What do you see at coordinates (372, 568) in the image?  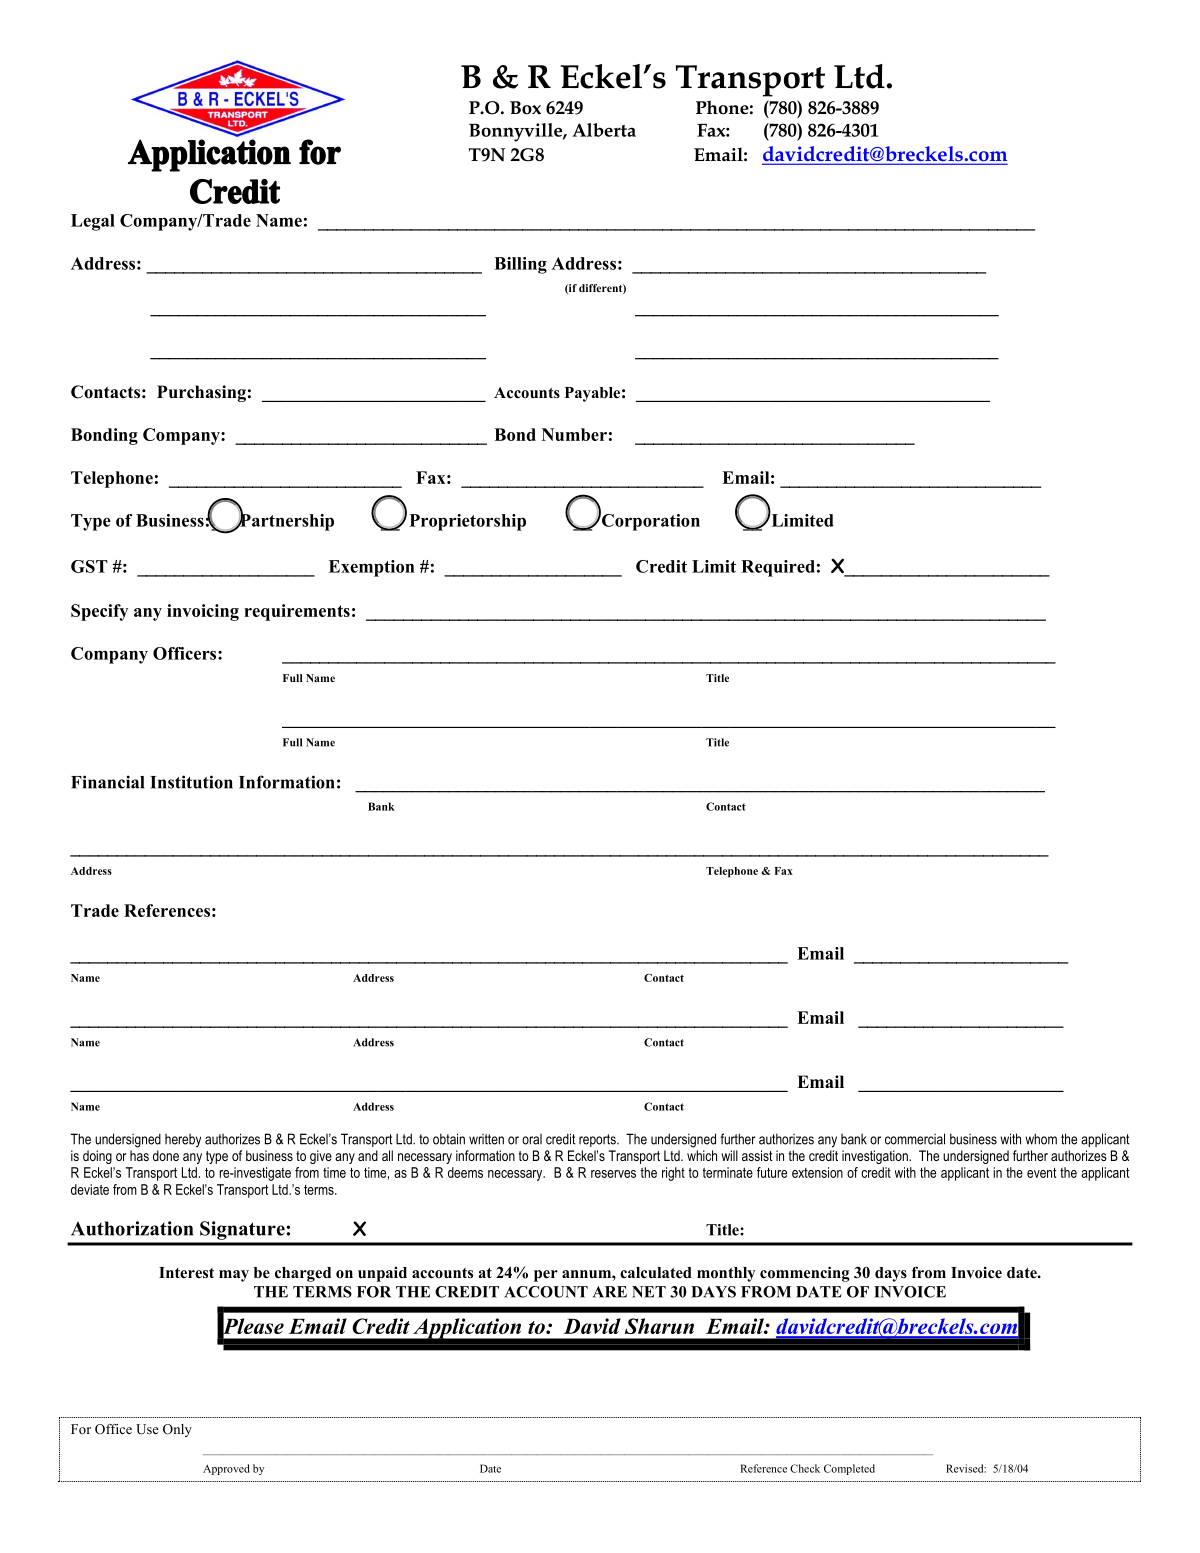 I see `Exemption` at bounding box center [372, 568].
